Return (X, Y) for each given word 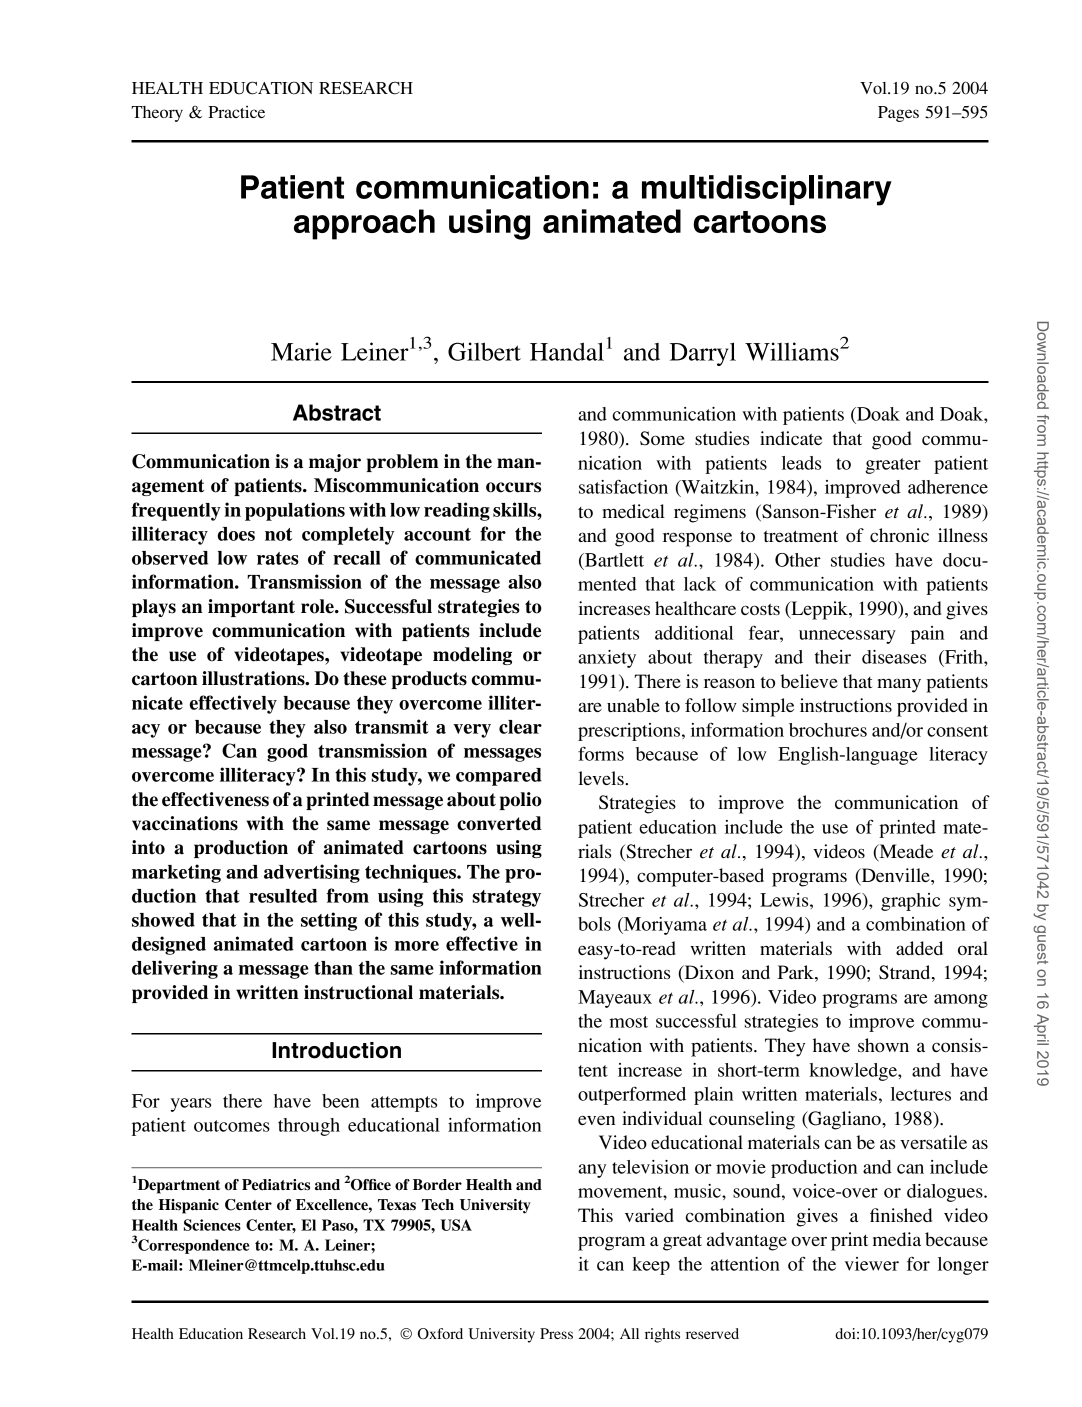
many (899, 685)
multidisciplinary (767, 190)
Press (556, 1333)
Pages (898, 114)
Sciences (212, 1225)
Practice (236, 111)
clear (520, 727)
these (365, 678)
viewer (872, 1264)
